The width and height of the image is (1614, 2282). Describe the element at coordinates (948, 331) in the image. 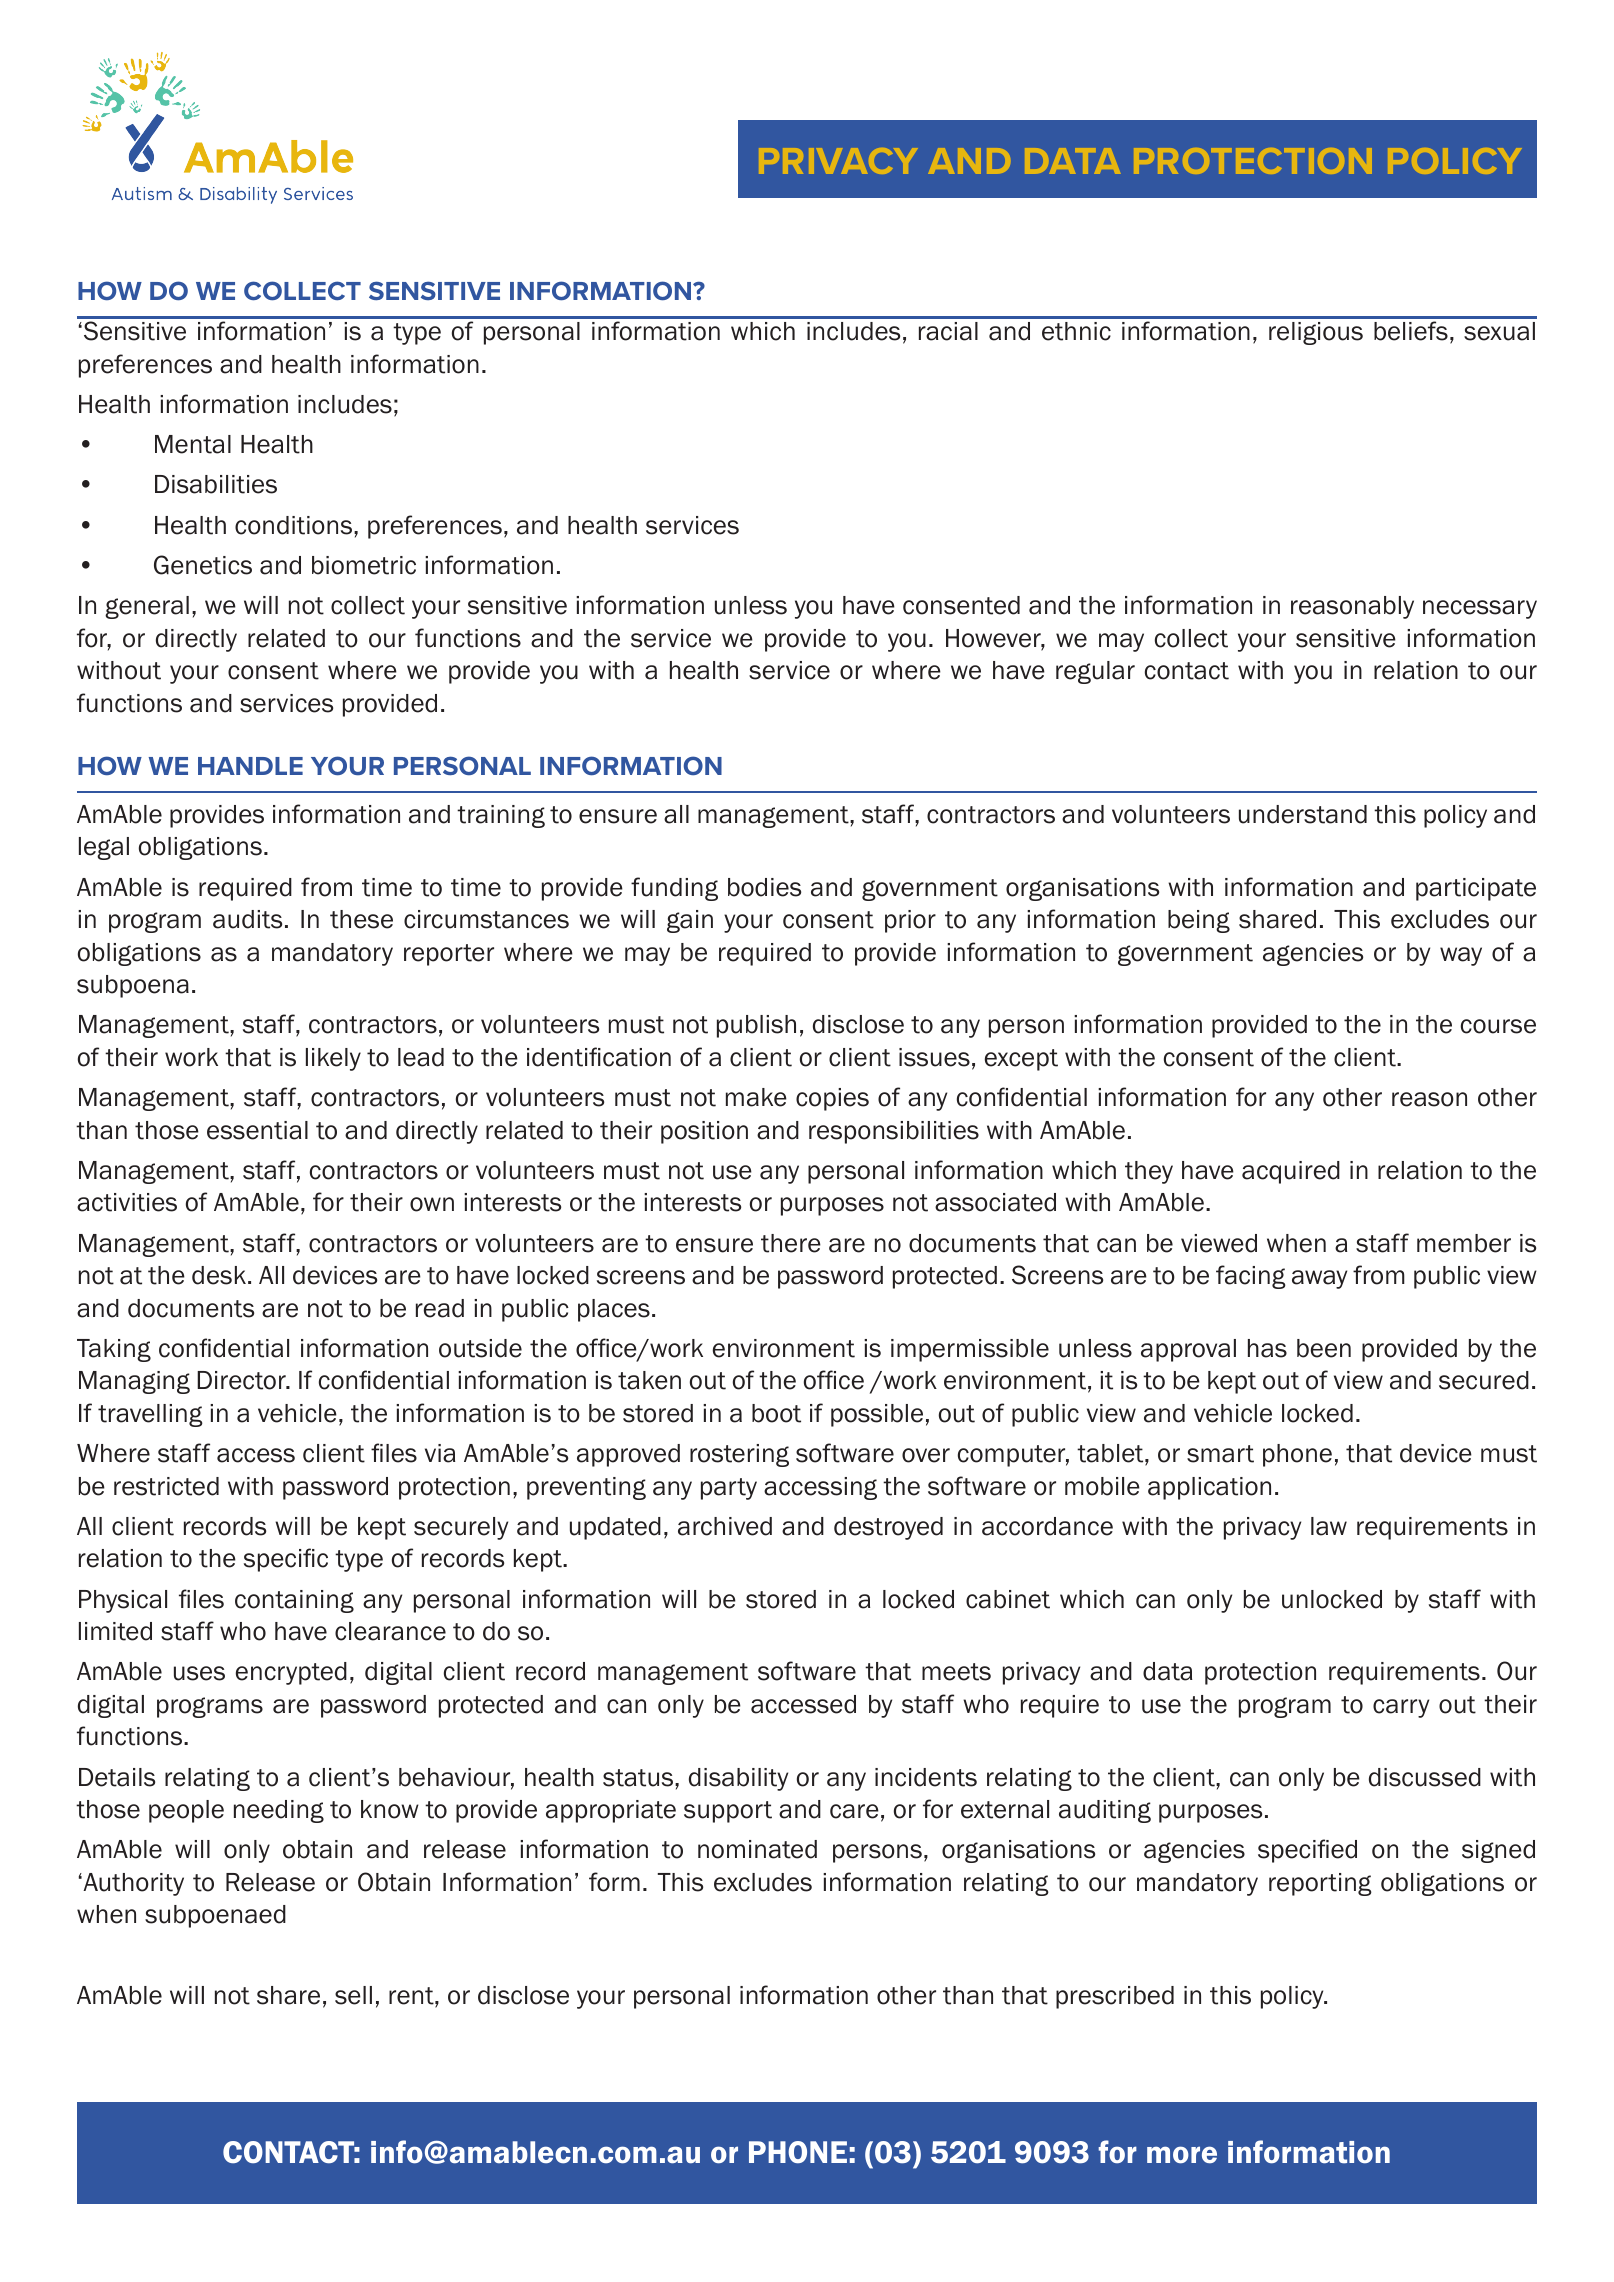

I see `racial` at that location.
